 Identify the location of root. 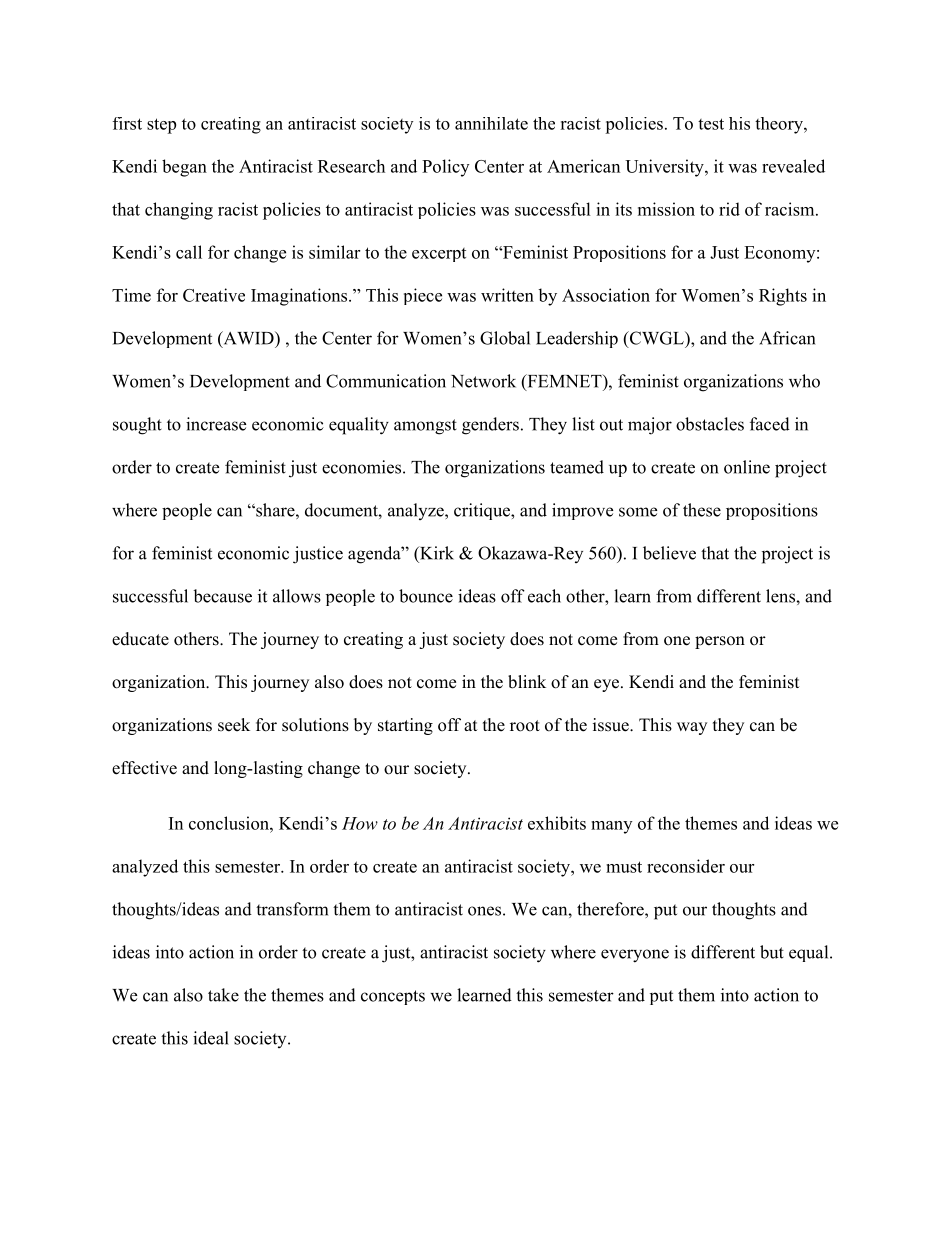
(525, 726).
